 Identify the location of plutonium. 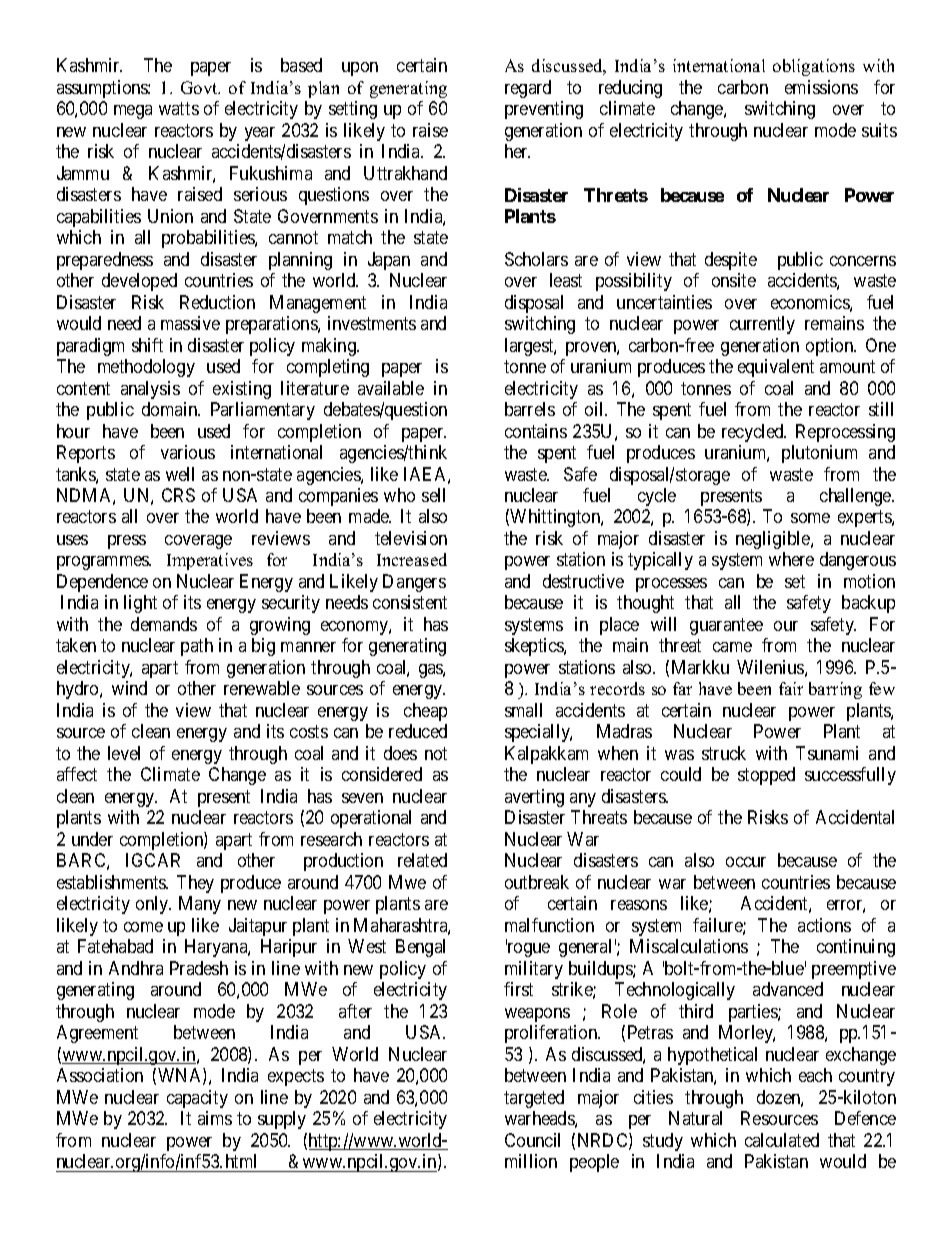
(819, 454).
